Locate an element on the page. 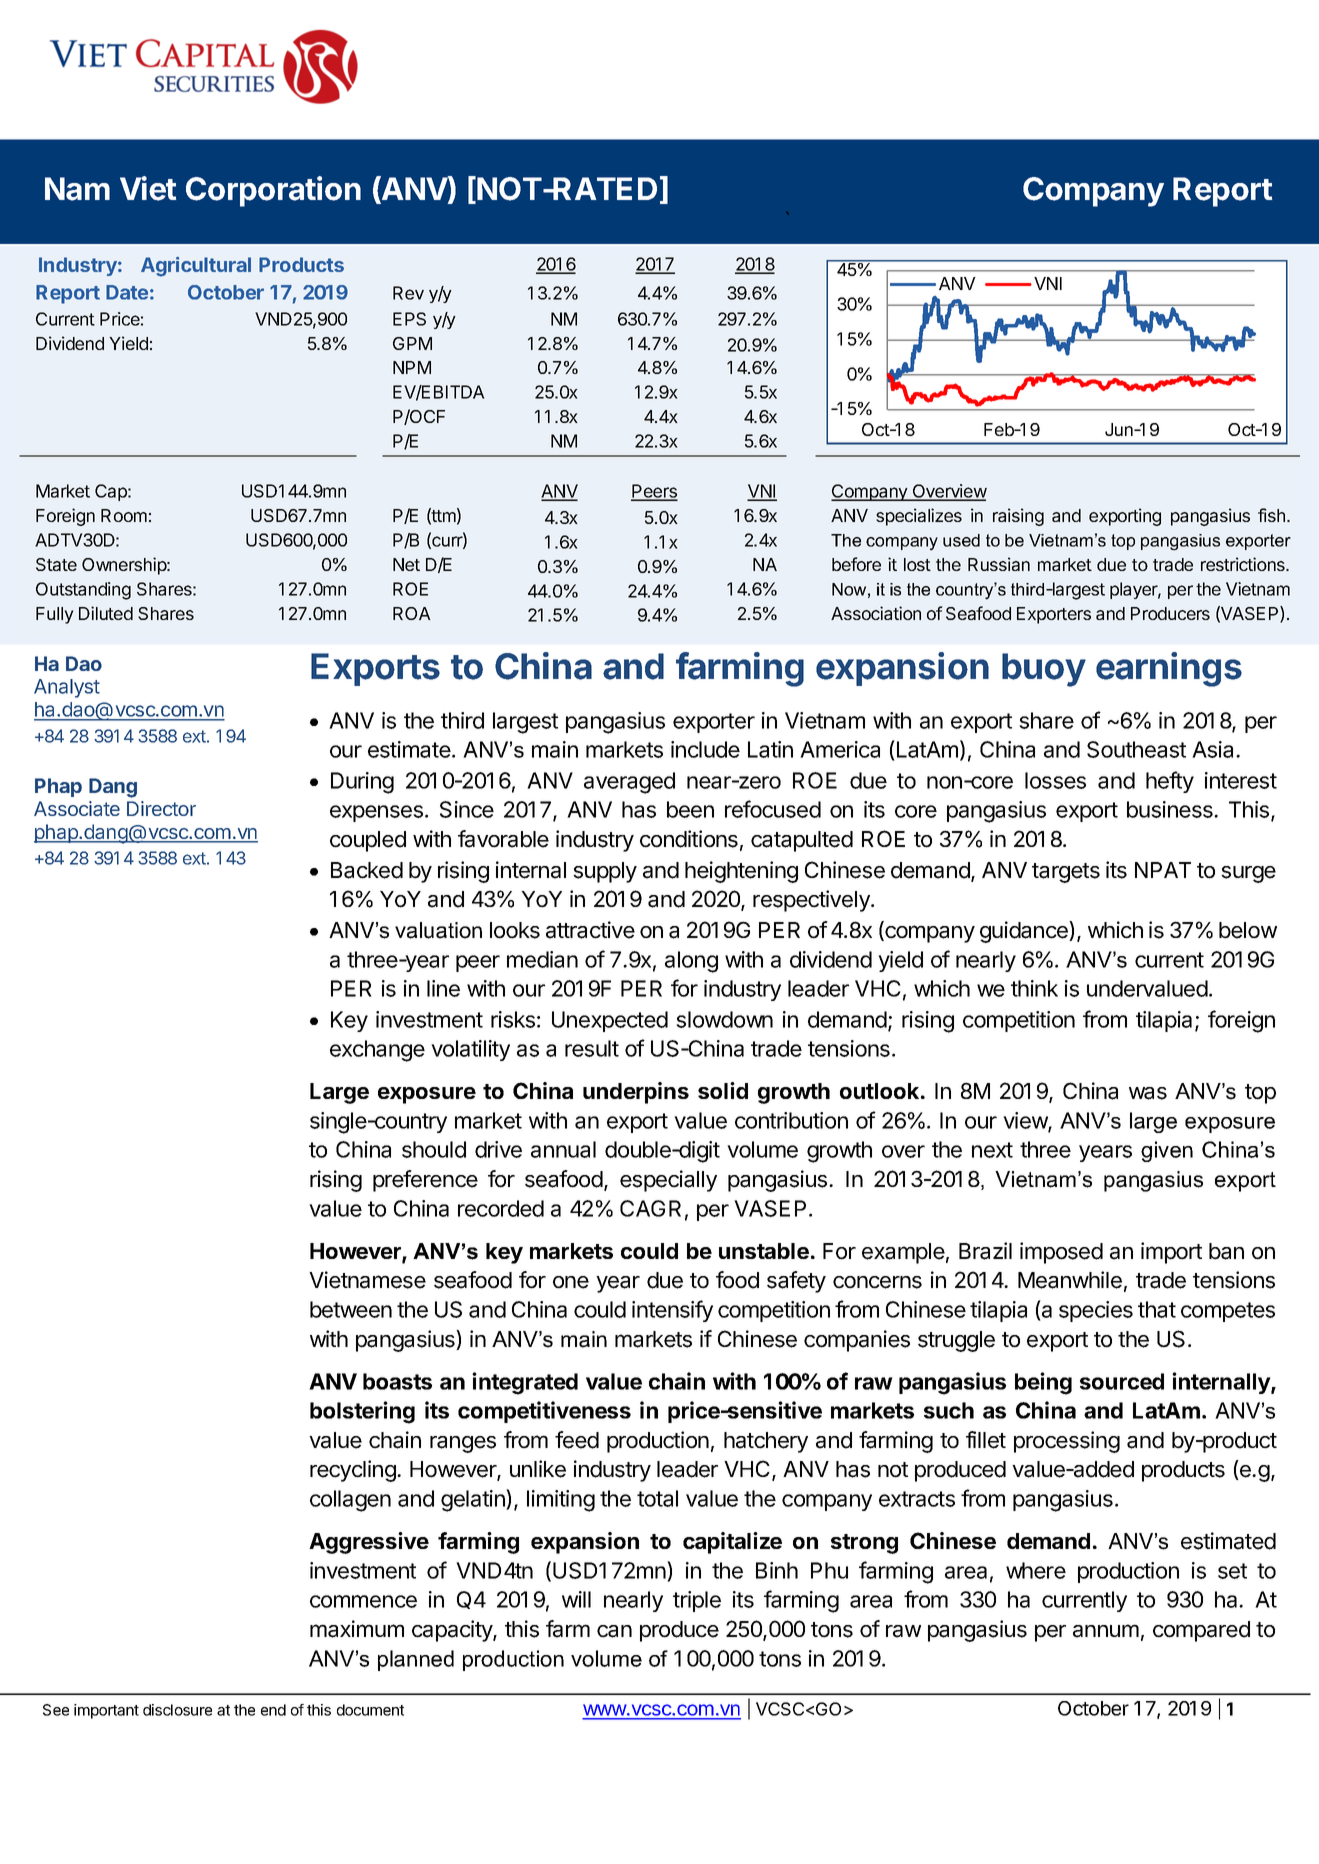 This document has width=1319, height=1864. given is located at coordinates (1167, 1151).
